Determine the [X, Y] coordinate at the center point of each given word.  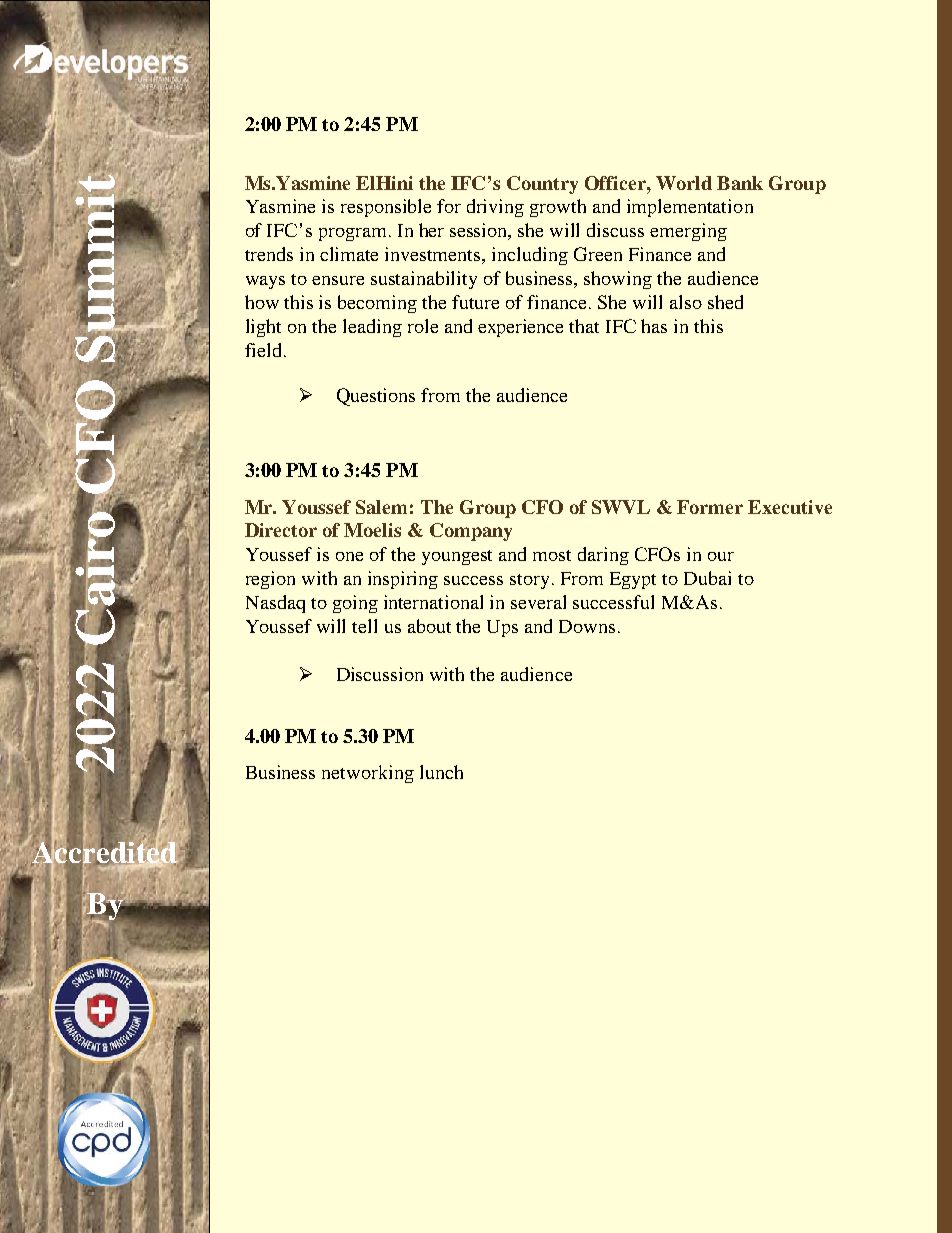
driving [495, 208]
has [654, 326]
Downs [587, 626]
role [423, 326]
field [265, 350]
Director [281, 530]
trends [269, 254]
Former [710, 507]
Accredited [104, 852]
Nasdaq [275, 604]
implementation [690, 208]
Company [471, 532]
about [429, 626]
